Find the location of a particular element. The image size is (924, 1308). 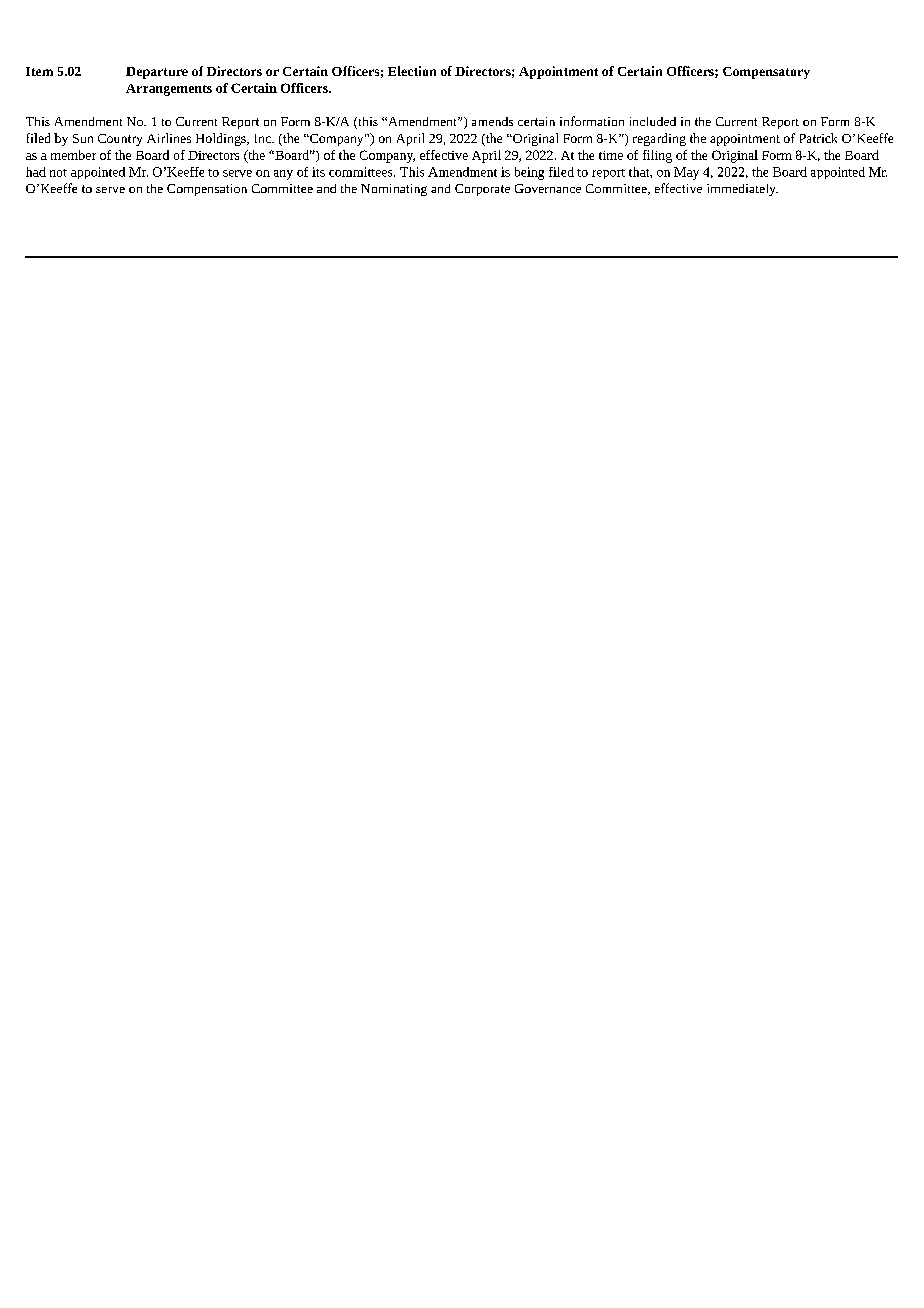

filing is located at coordinates (657, 156).
